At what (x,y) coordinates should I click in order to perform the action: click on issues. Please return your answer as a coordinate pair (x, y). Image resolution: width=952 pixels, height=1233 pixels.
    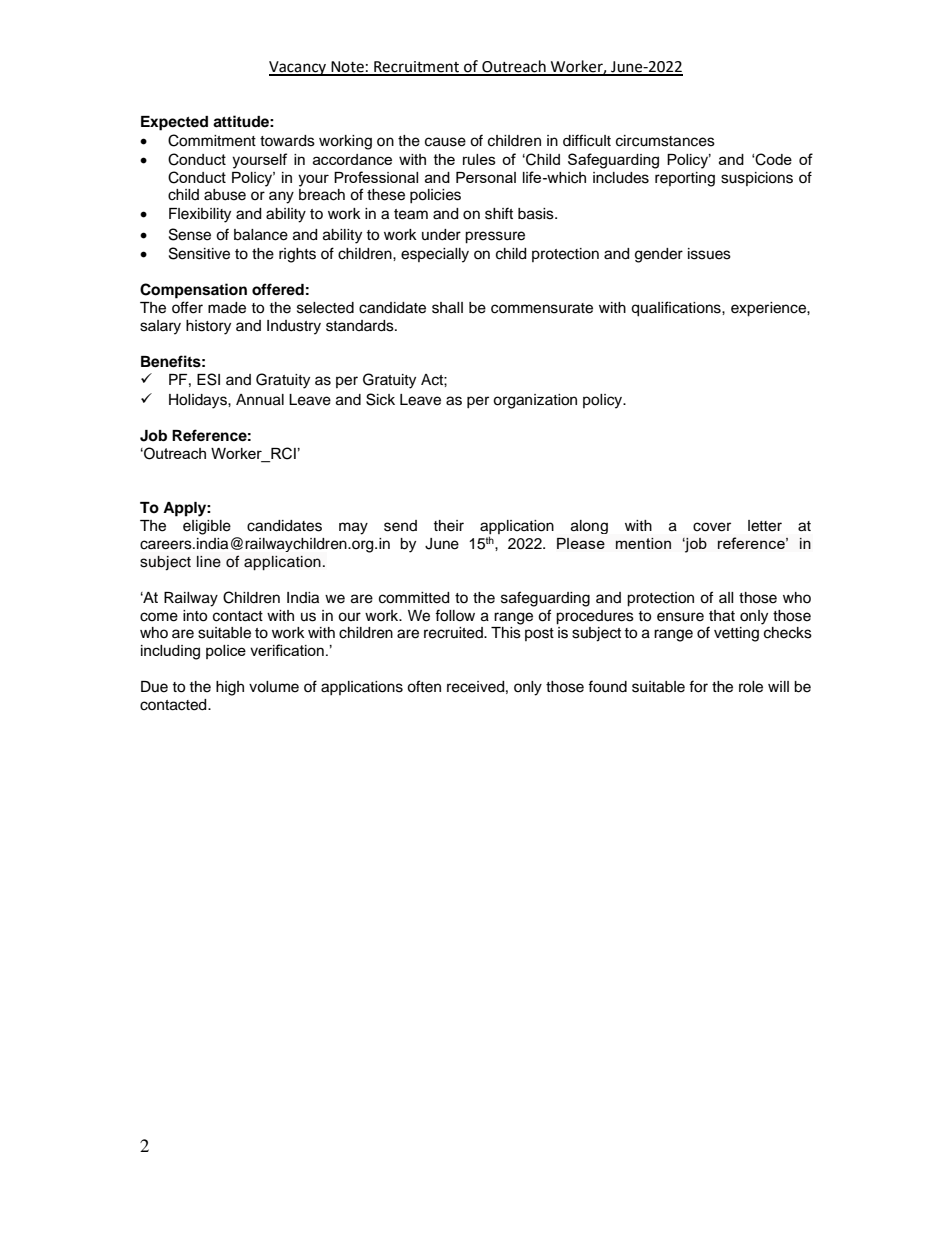
    Looking at the image, I should click on (709, 254).
